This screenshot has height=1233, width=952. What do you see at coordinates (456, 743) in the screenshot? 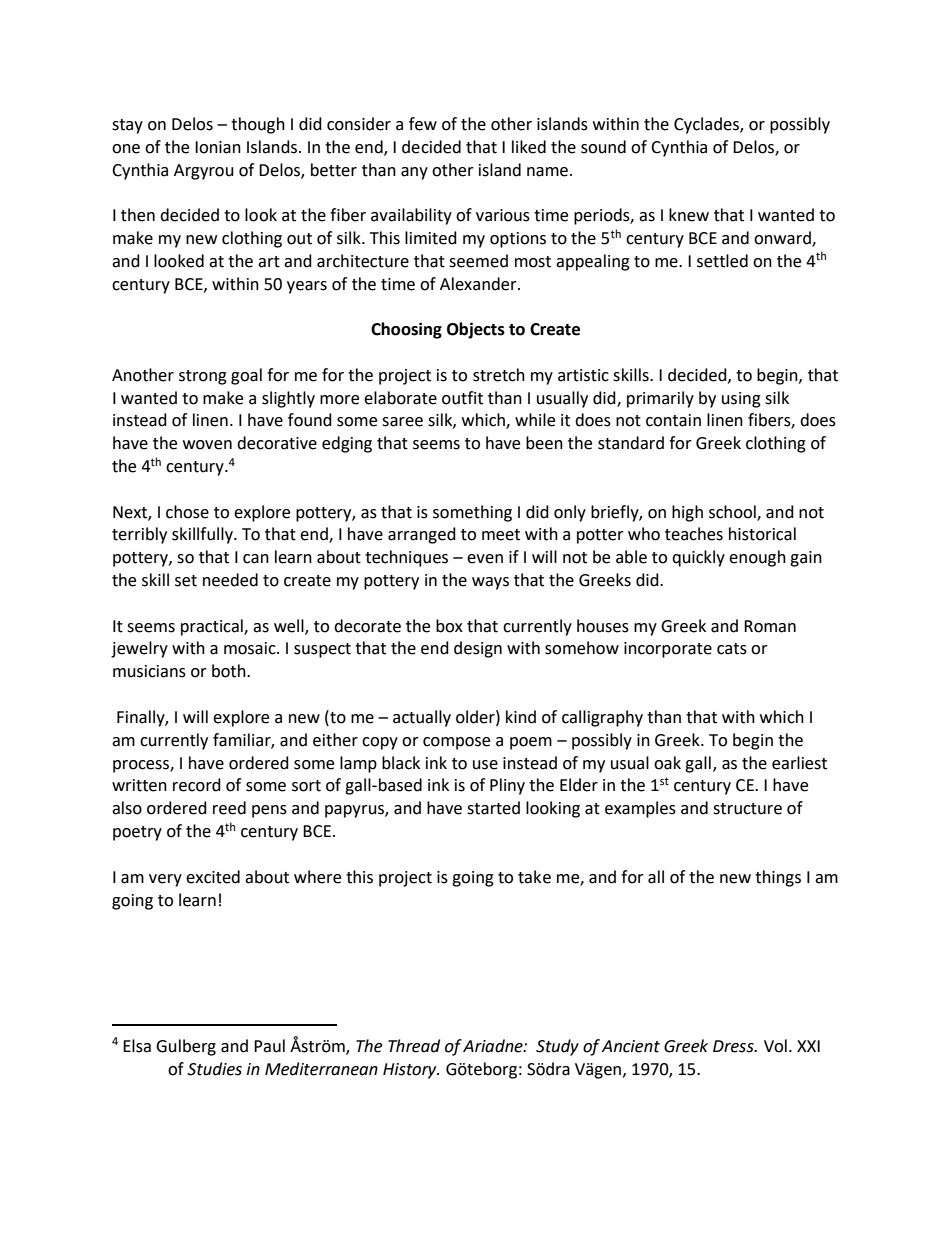
I see `compose` at bounding box center [456, 743].
